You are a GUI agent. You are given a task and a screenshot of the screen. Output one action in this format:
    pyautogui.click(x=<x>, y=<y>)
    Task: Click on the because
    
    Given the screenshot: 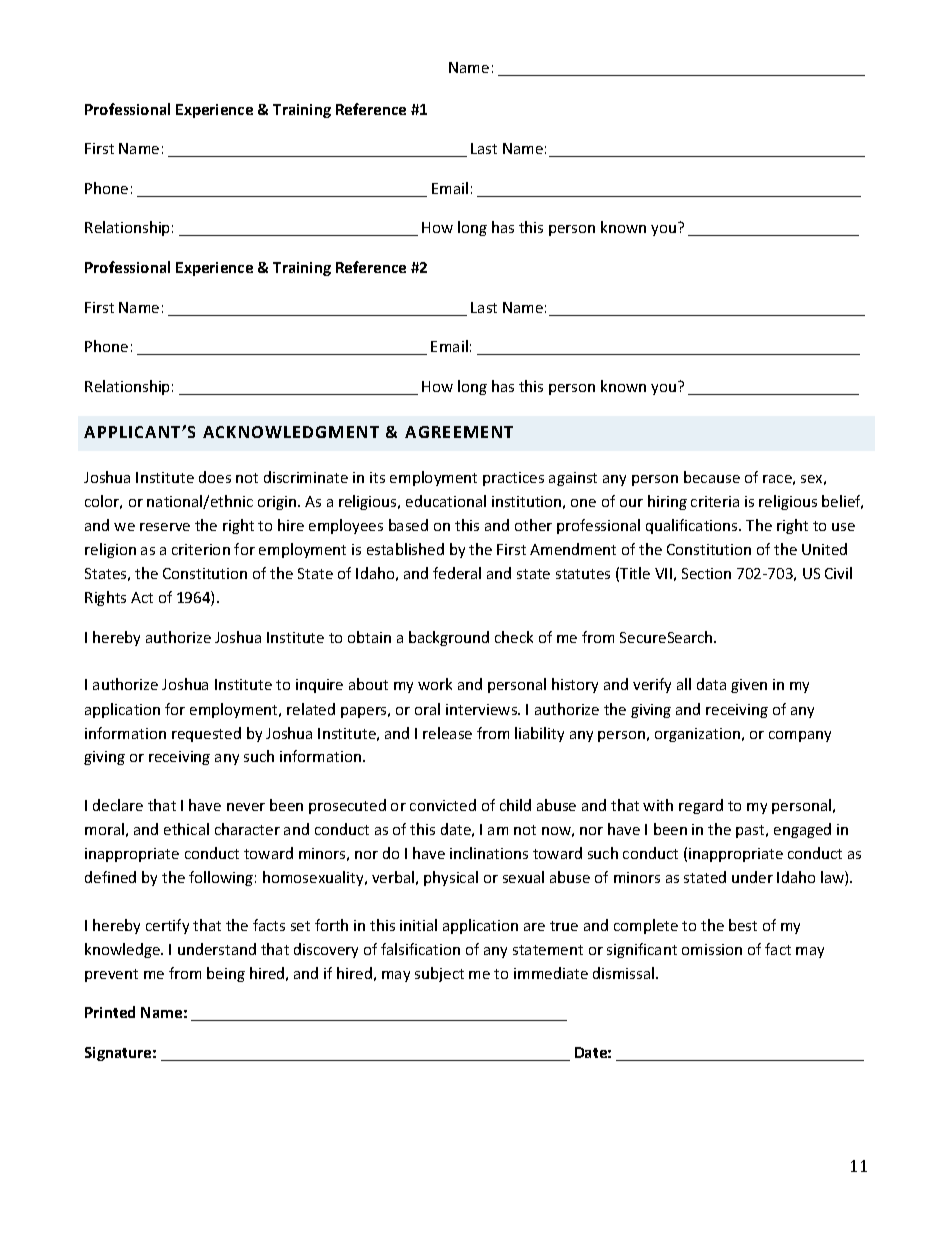 What is the action you would take?
    pyautogui.click(x=712, y=477)
